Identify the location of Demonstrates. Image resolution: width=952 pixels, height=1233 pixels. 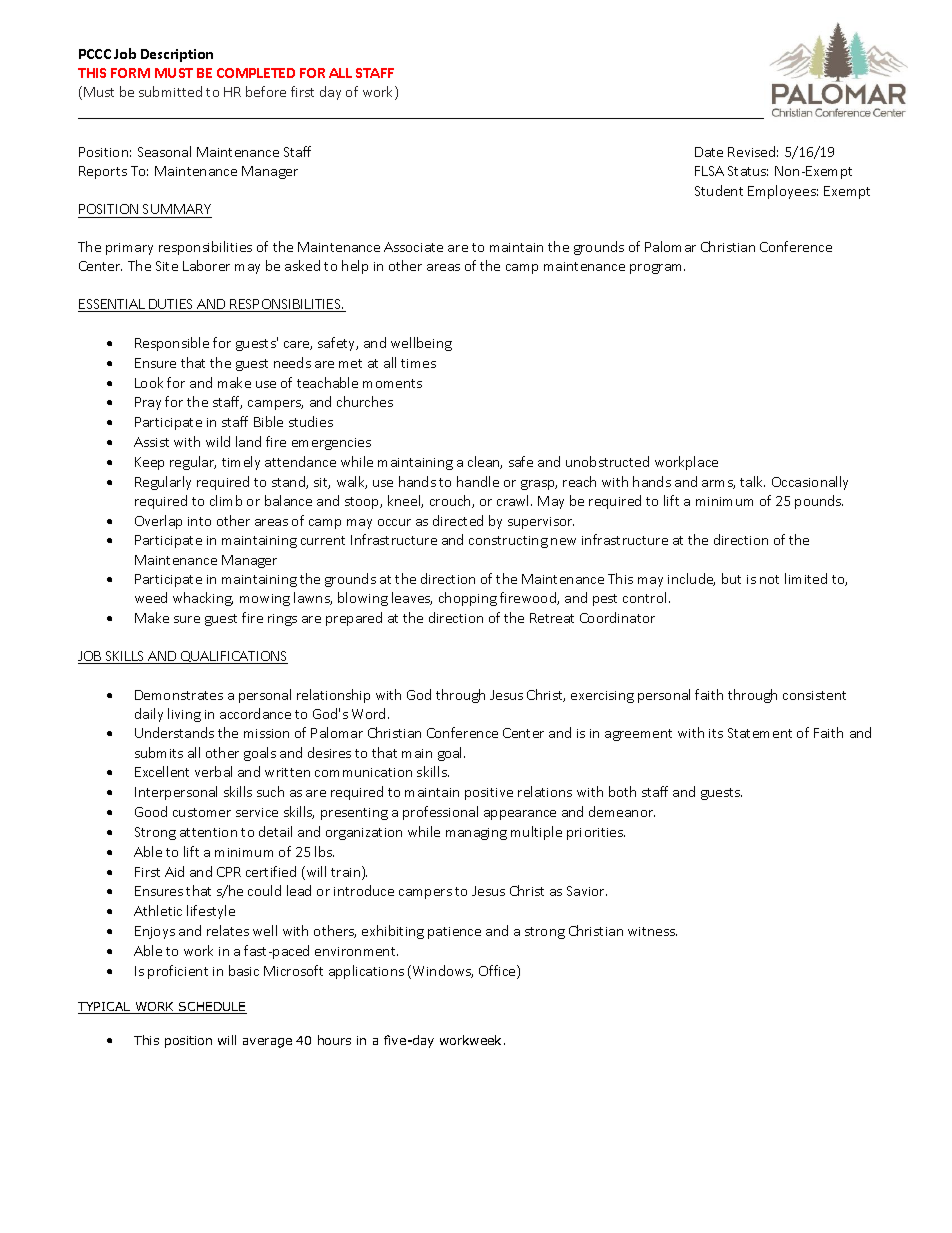
(179, 695).
